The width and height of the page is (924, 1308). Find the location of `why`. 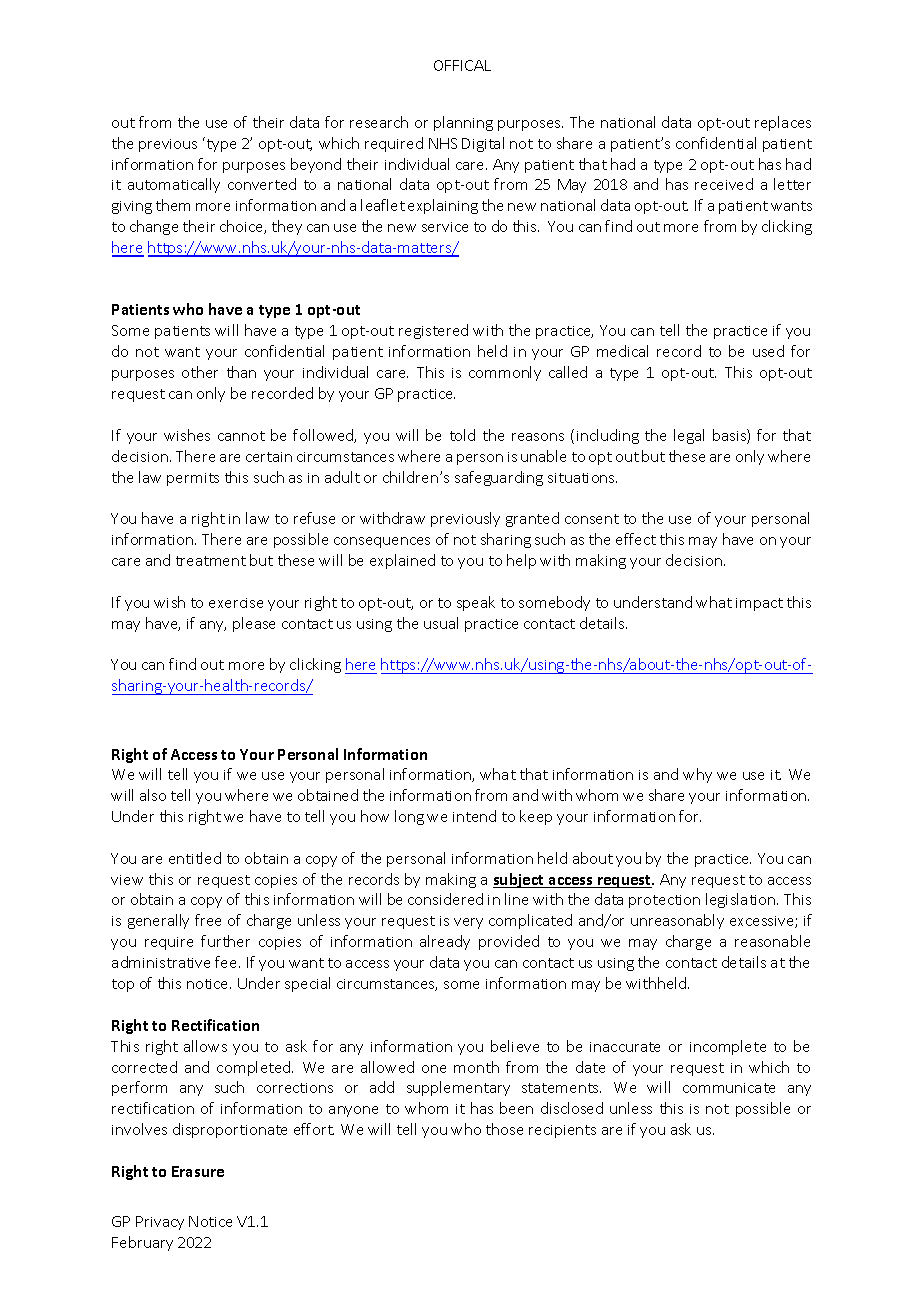

why is located at coordinates (697, 775).
